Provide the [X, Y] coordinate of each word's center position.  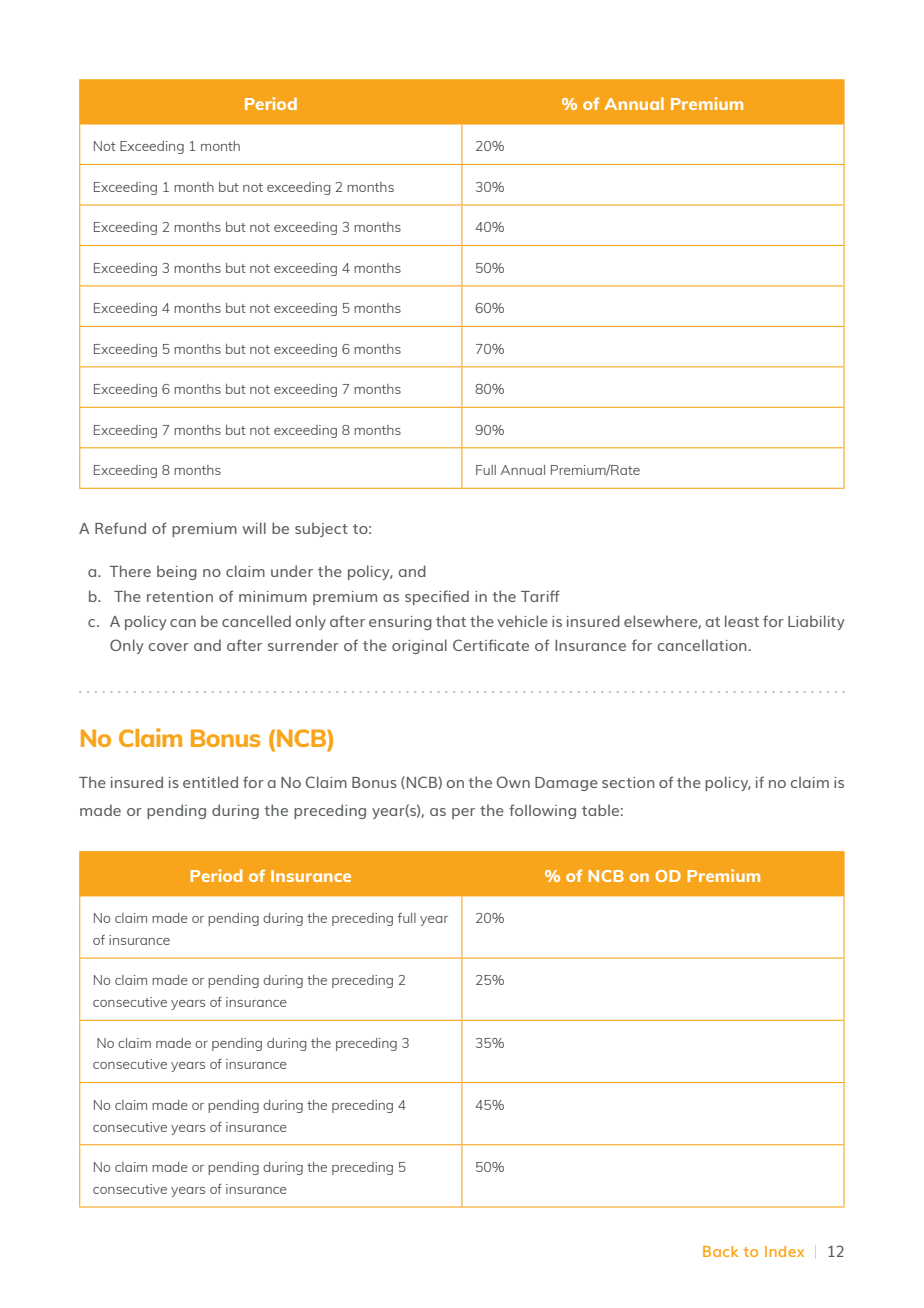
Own [513, 782]
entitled [210, 782]
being [177, 572]
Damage [566, 784]
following [542, 811]
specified [437, 597]
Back [720, 1251]
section [628, 782]
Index [784, 1251]
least [742, 621]
